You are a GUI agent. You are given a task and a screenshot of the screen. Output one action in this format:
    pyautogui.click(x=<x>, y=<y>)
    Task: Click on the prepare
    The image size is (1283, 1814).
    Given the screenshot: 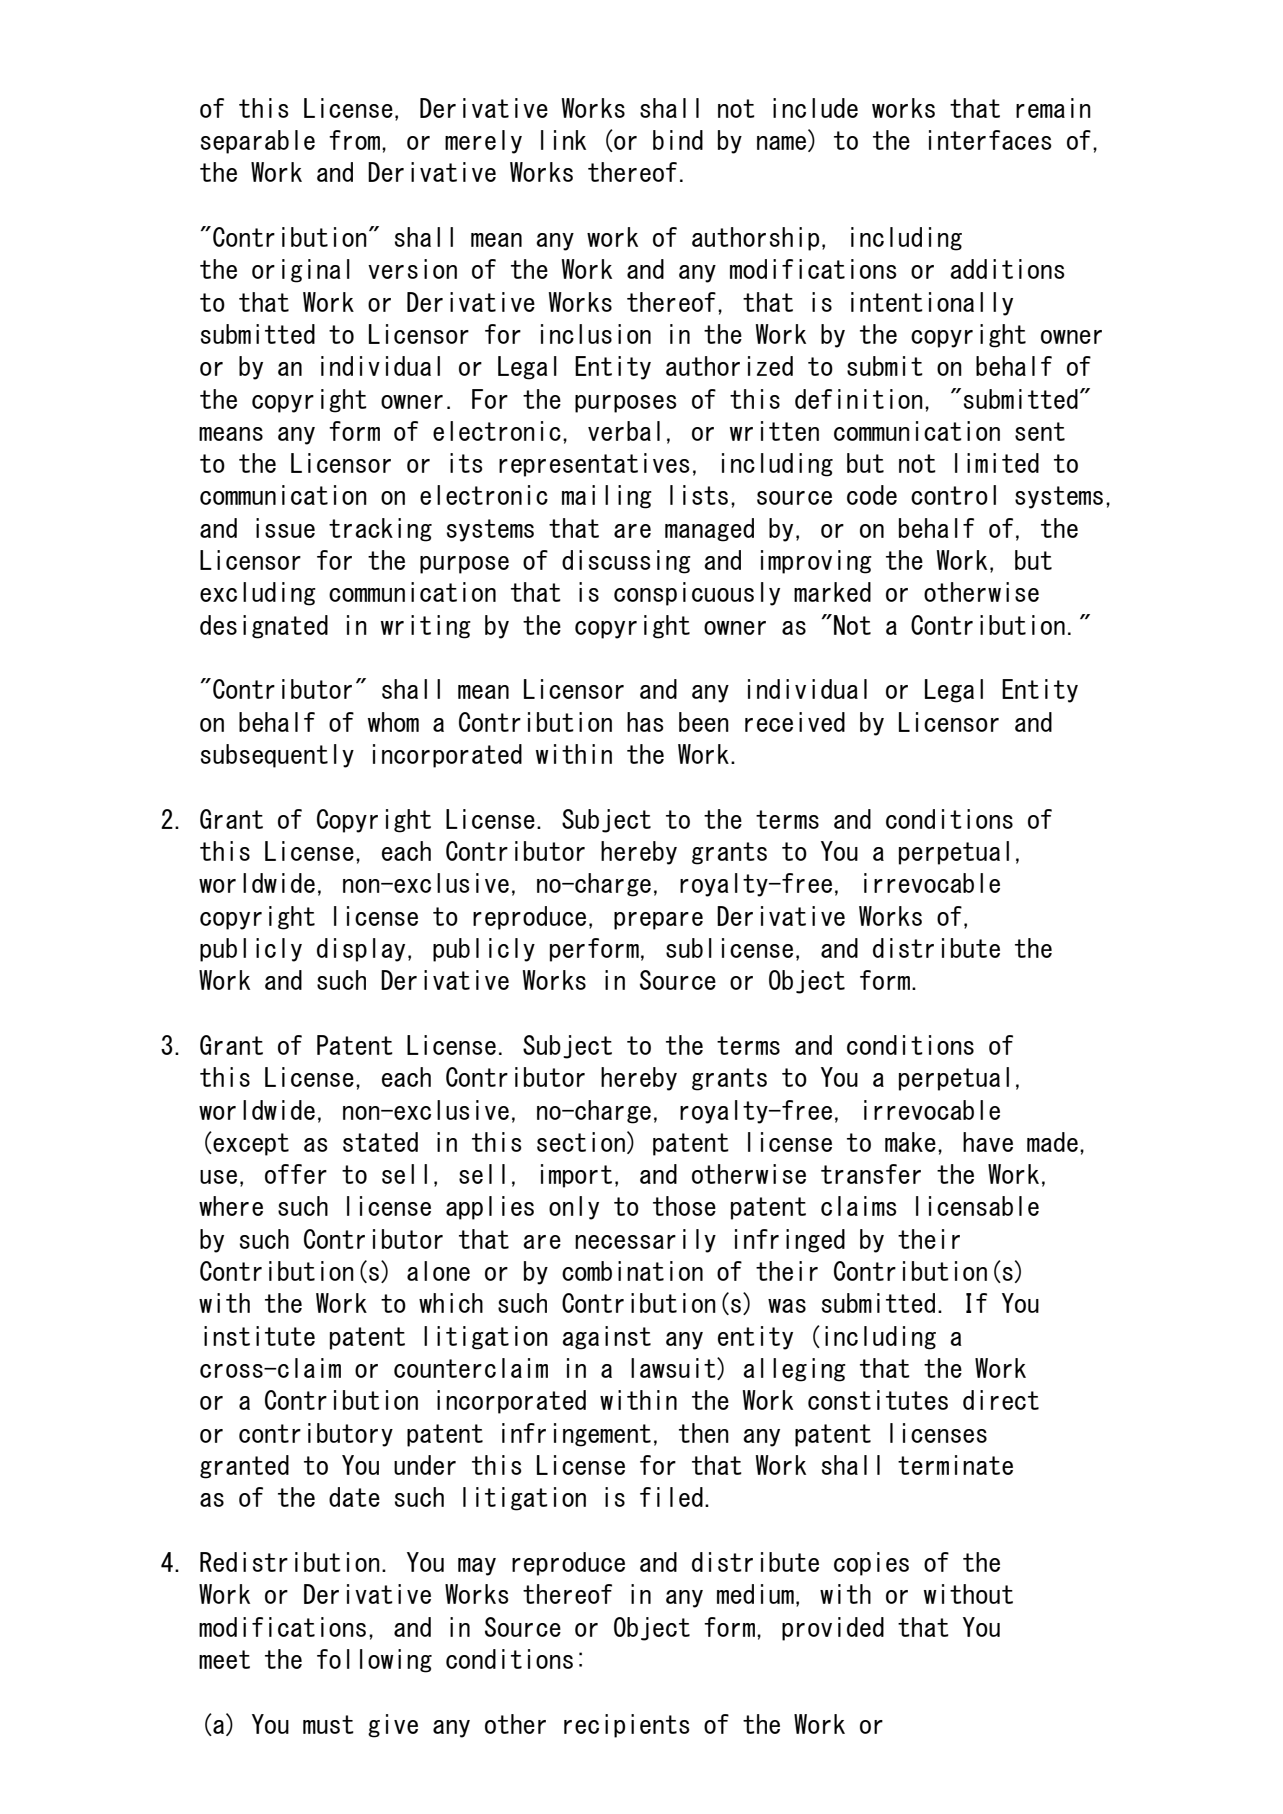 What is the action you would take?
    pyautogui.click(x=658, y=921)
